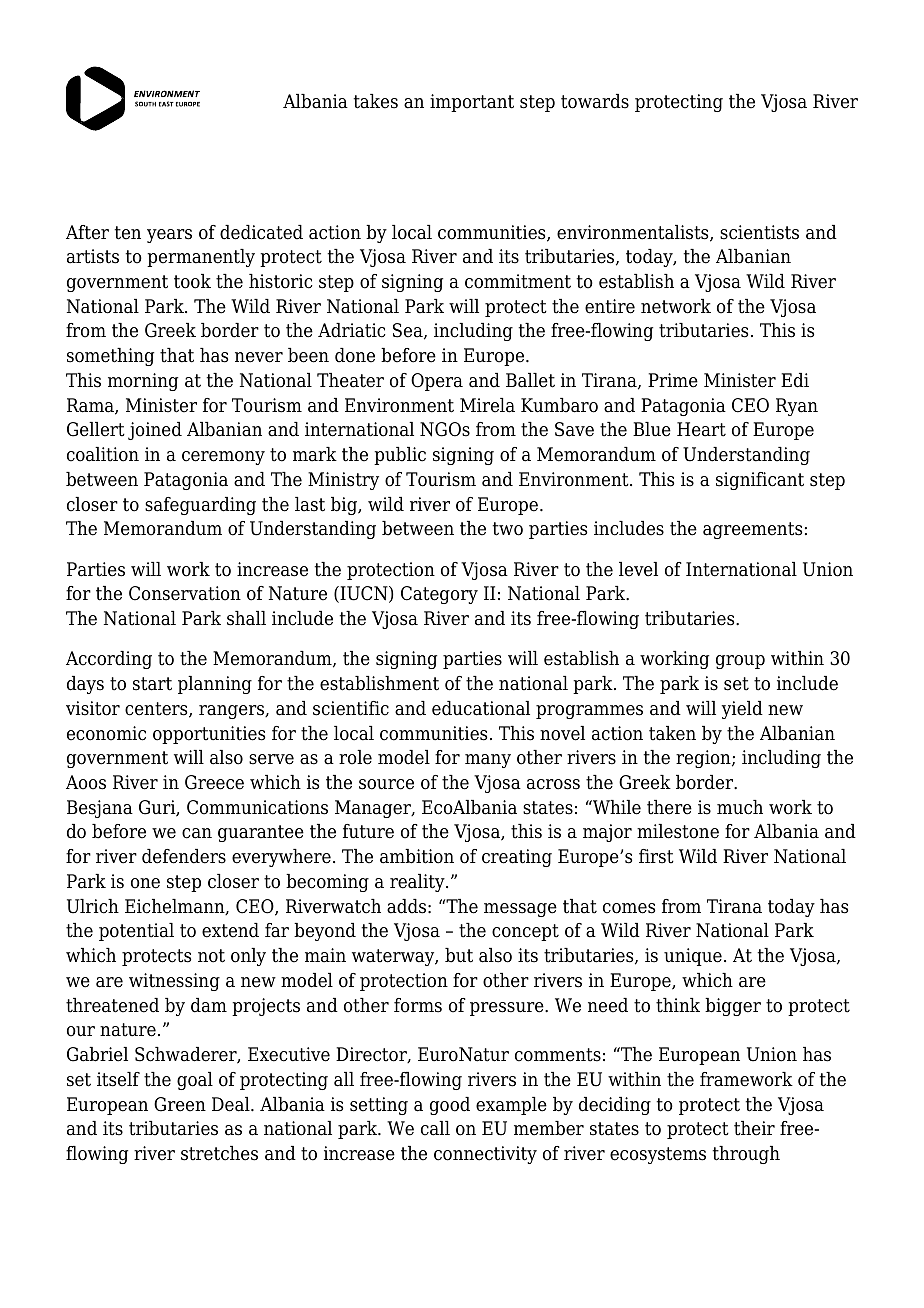  Describe the element at coordinates (180, 1104) in the screenshot. I see `Green` at that location.
